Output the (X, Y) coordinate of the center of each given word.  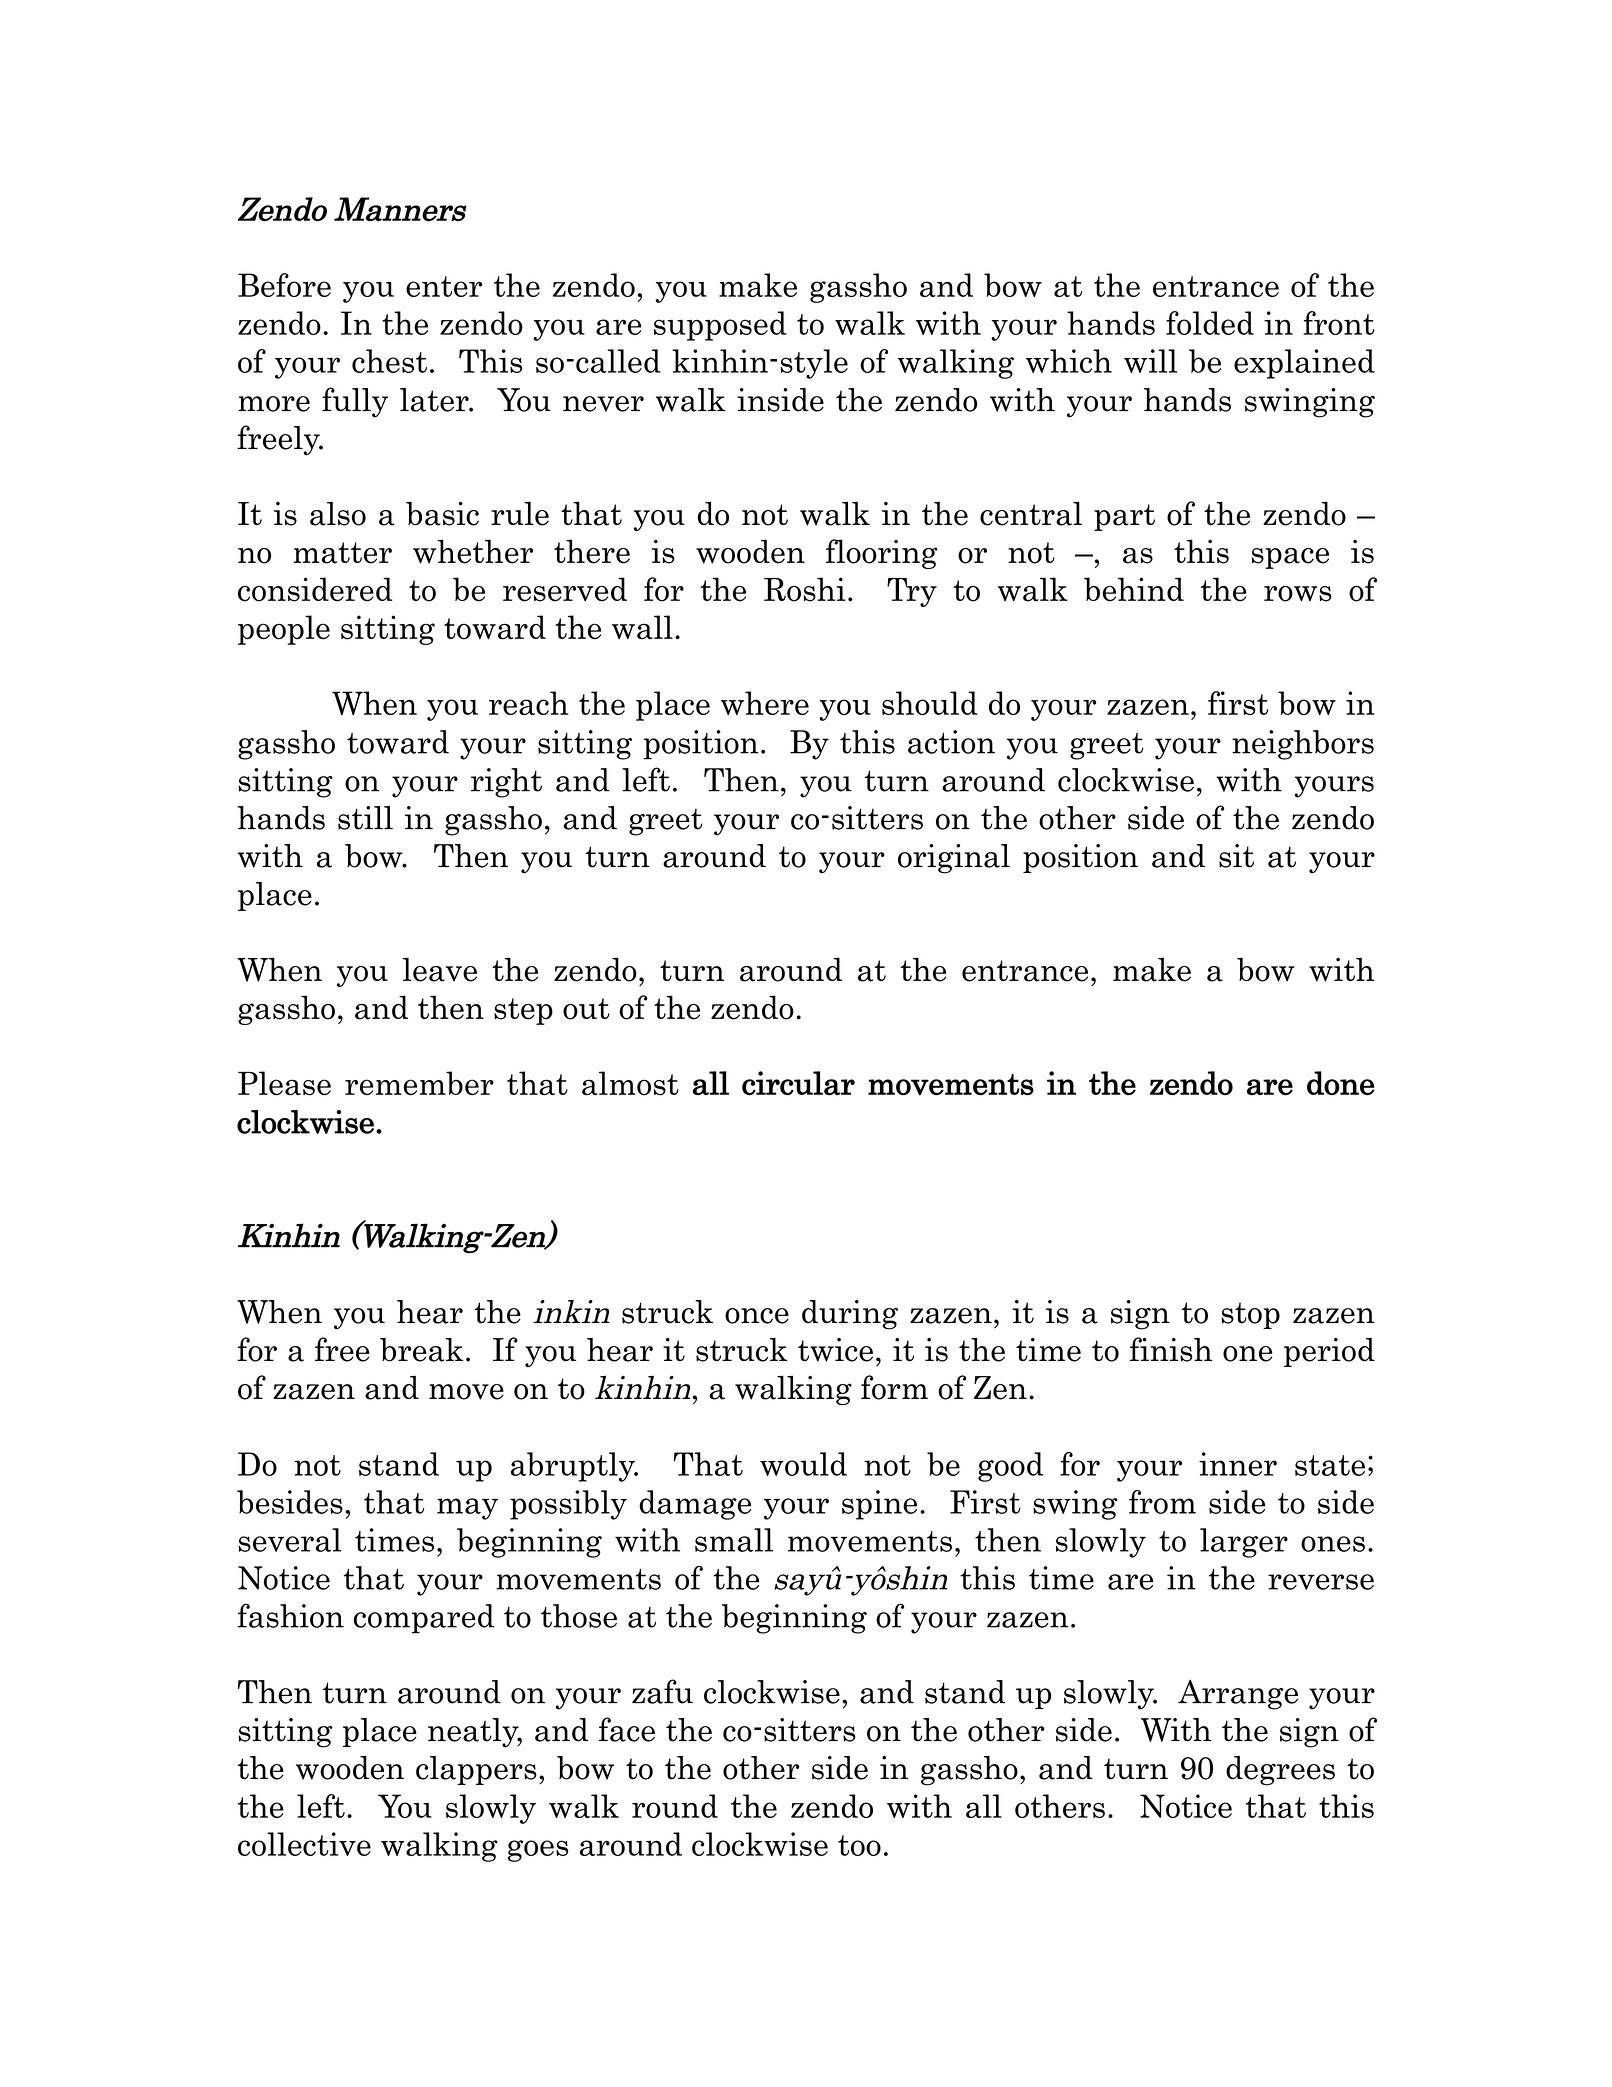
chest (389, 361)
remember (419, 1083)
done (1341, 1083)
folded (1210, 323)
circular (798, 1083)
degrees (1280, 1771)
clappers (476, 1770)
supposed (720, 326)
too (859, 1845)
